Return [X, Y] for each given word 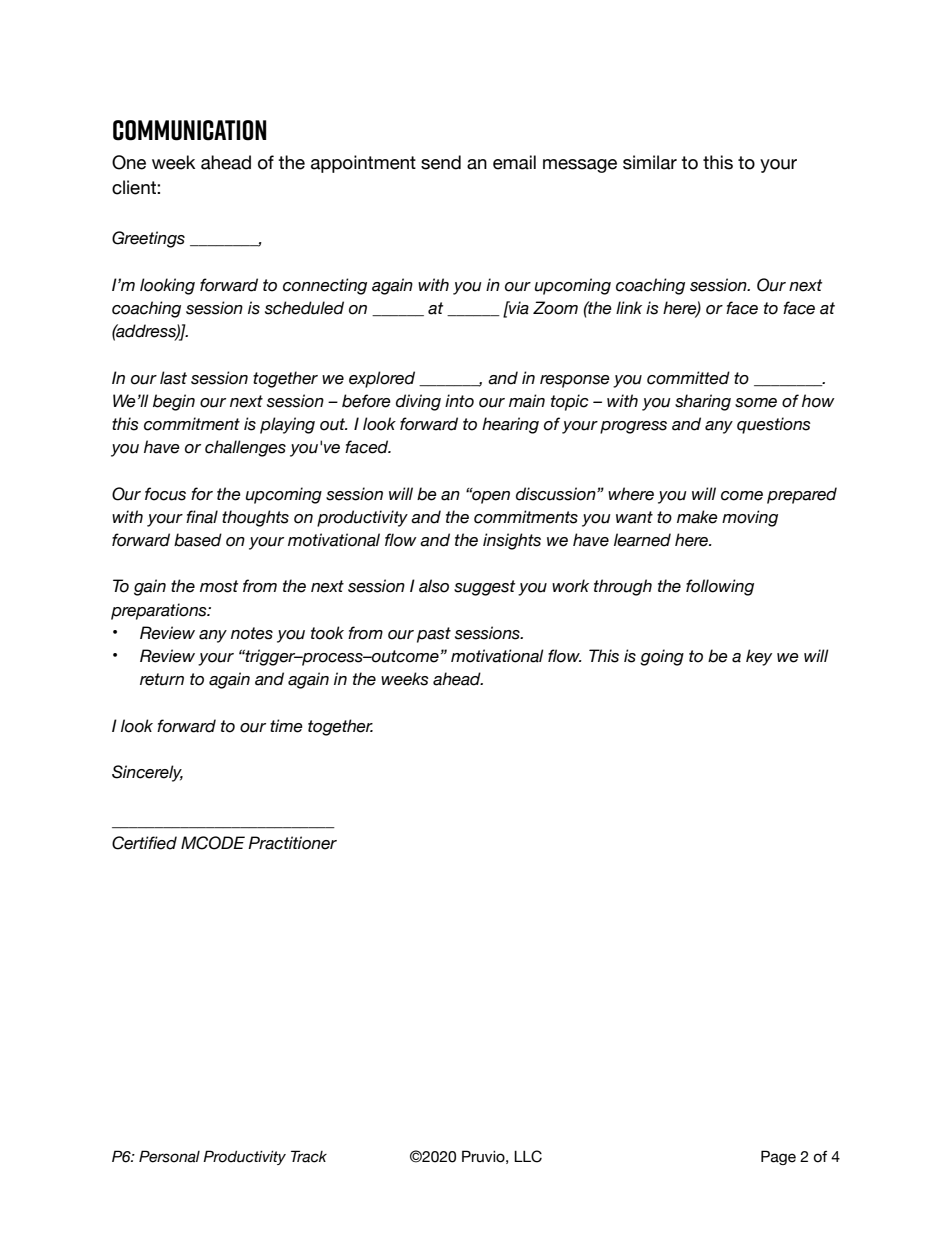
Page [778, 1157]
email [514, 162]
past [434, 635]
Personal [169, 1156]
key [759, 657]
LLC [528, 1156]
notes [252, 633]
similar [650, 162]
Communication [189, 130]
